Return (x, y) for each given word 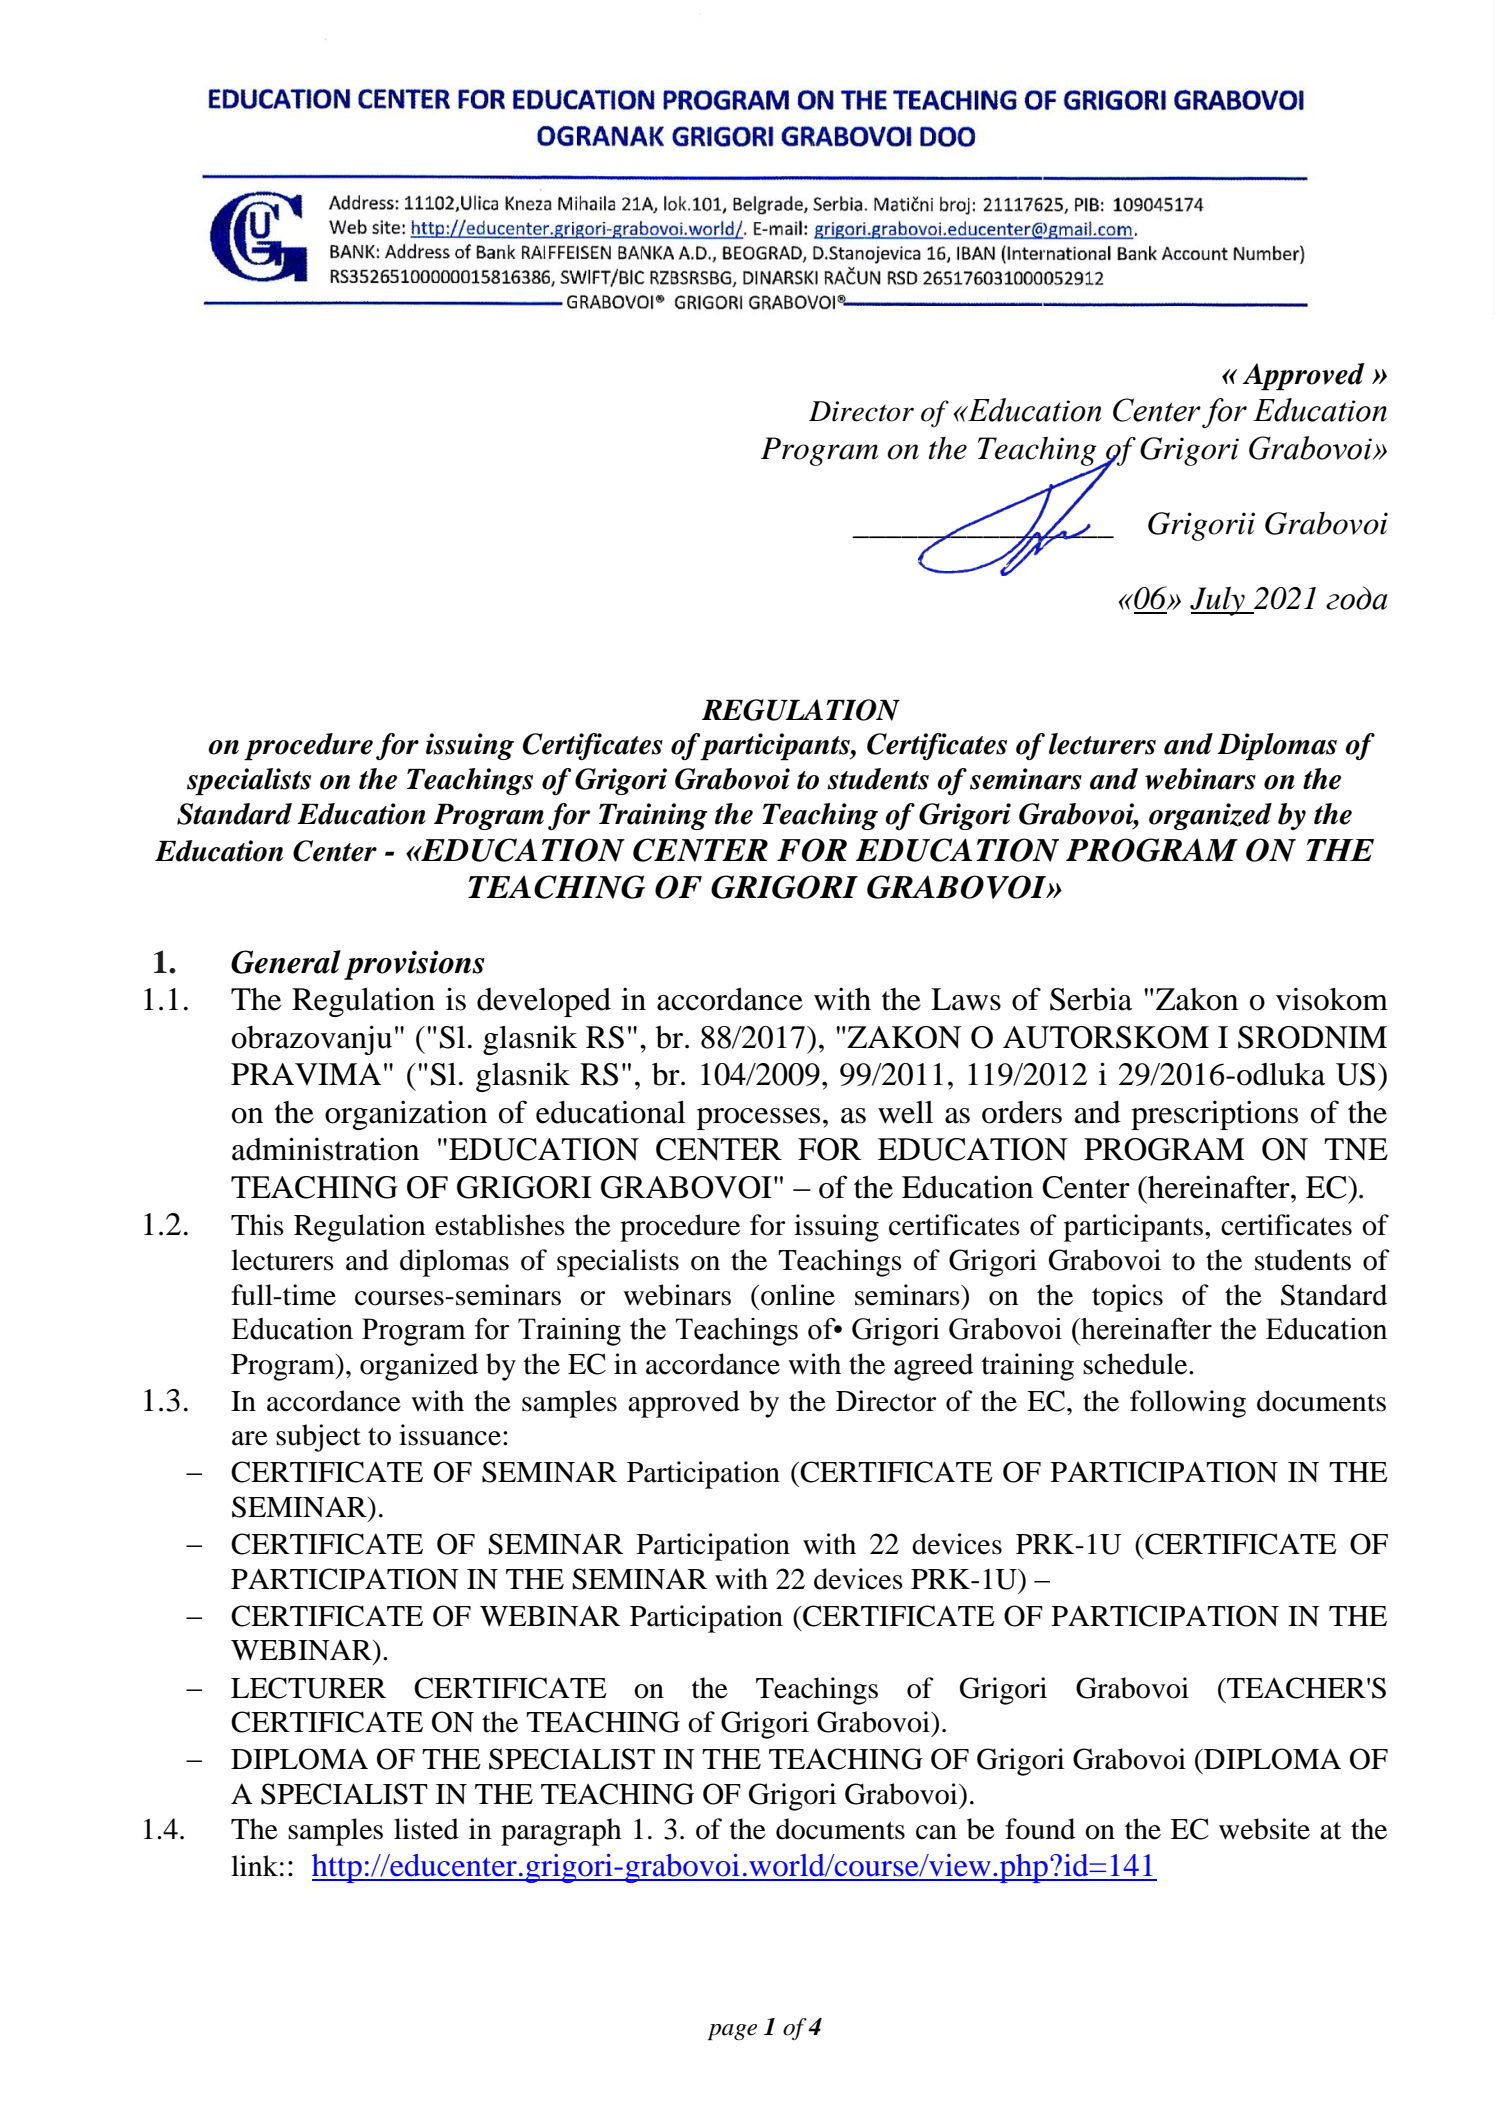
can (936, 1832)
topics (1127, 1298)
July (1218, 601)
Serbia (1091, 999)
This (257, 1225)
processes (758, 1119)
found (1040, 1829)
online (798, 1295)
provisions (414, 965)
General (286, 962)
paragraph (561, 1832)
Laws (966, 999)
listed (426, 1829)
